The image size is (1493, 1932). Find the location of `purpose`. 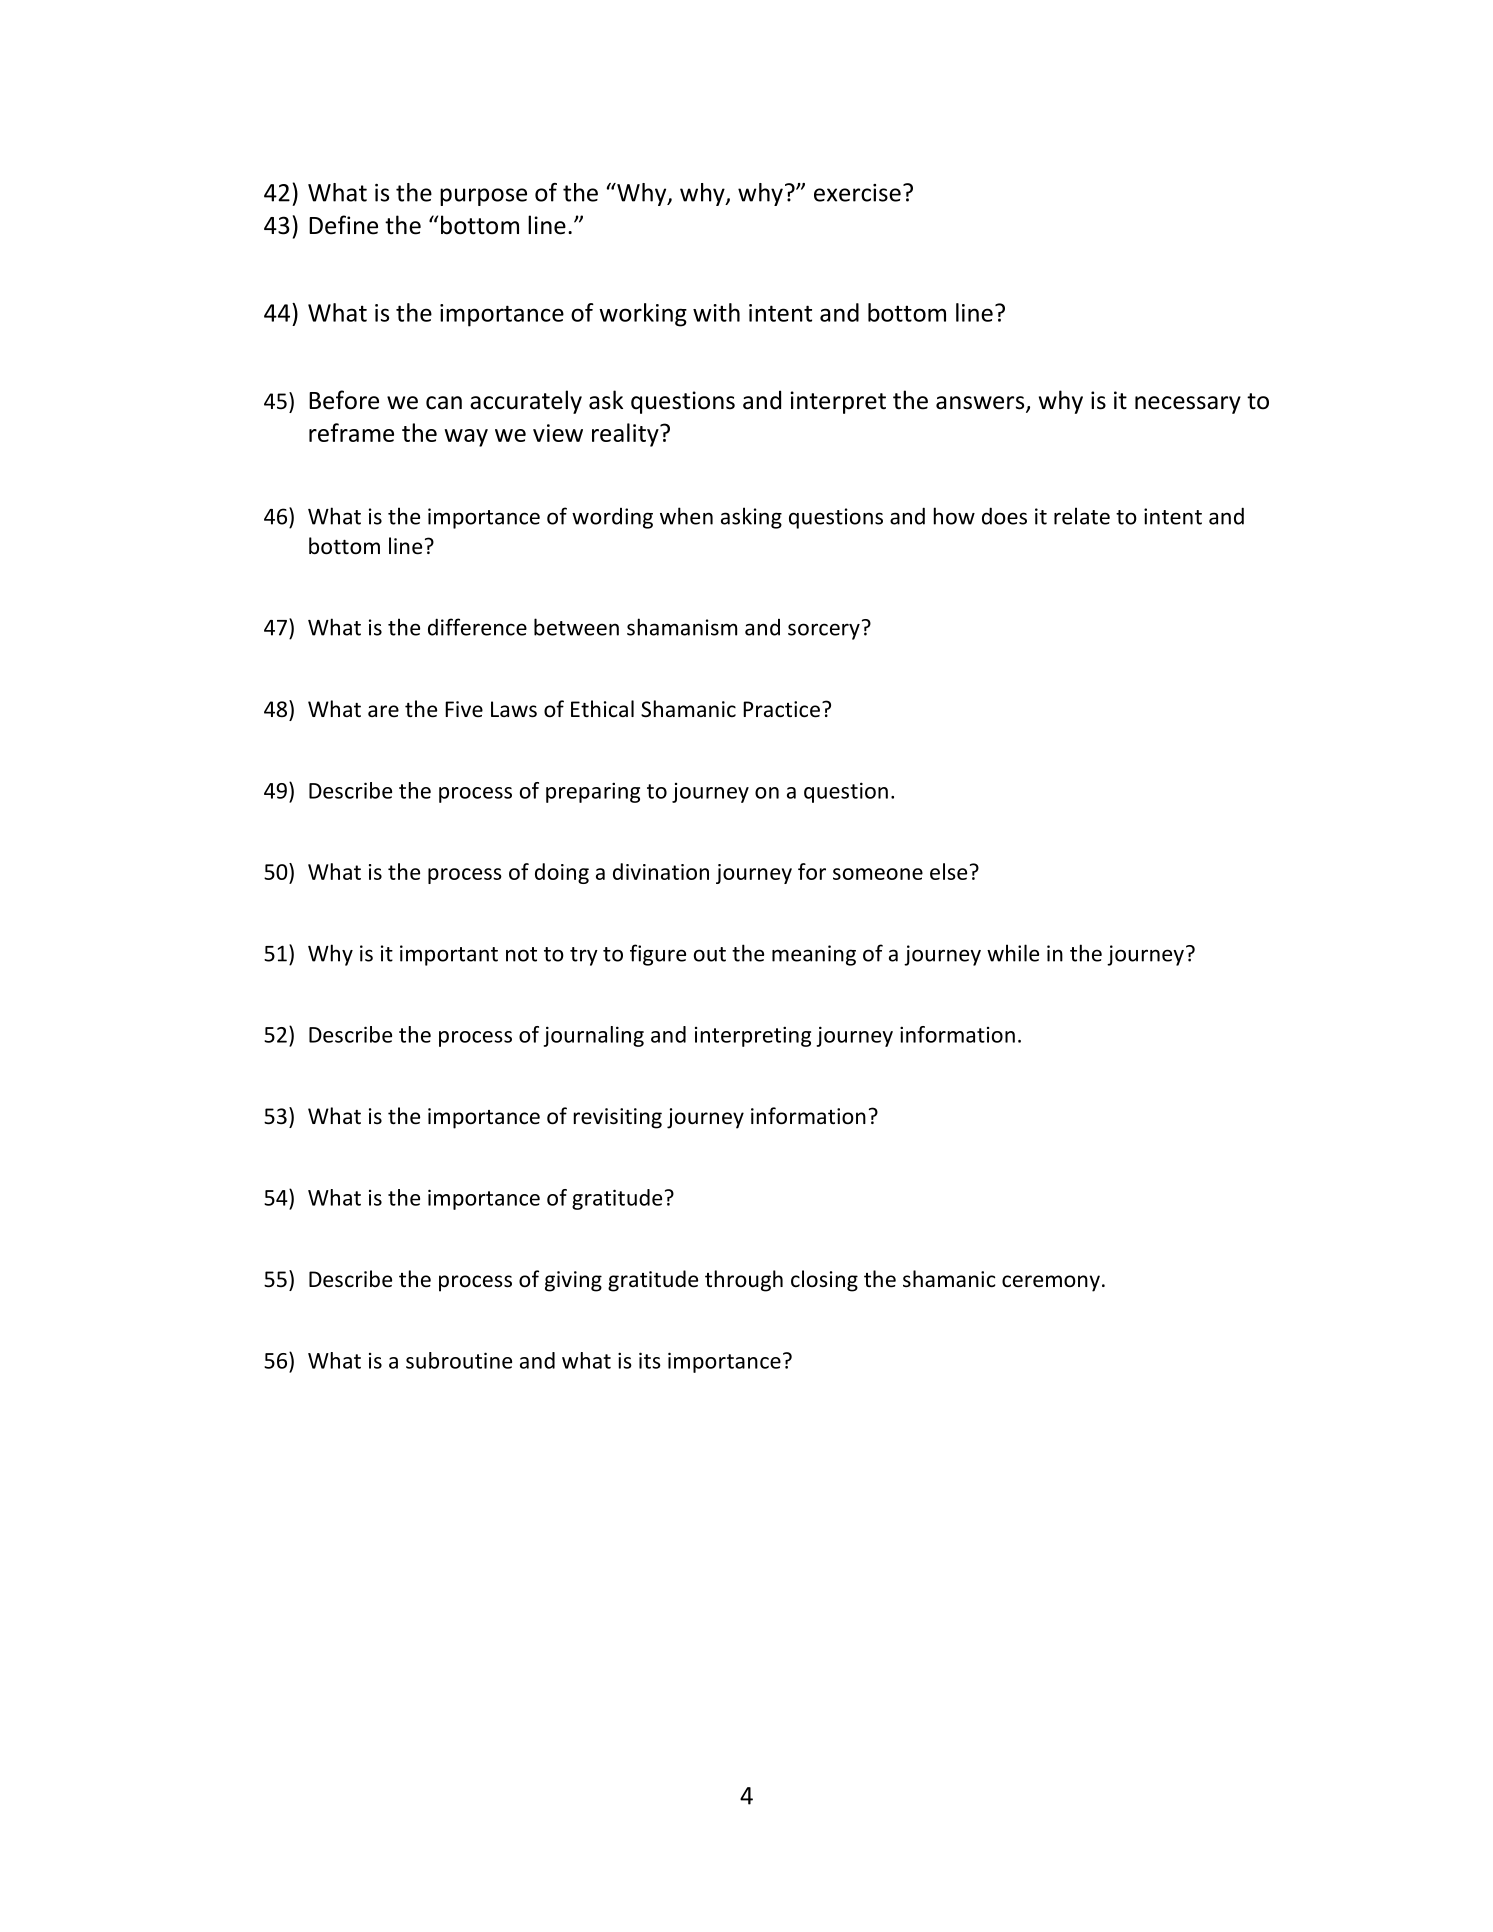

purpose is located at coordinates (483, 197).
